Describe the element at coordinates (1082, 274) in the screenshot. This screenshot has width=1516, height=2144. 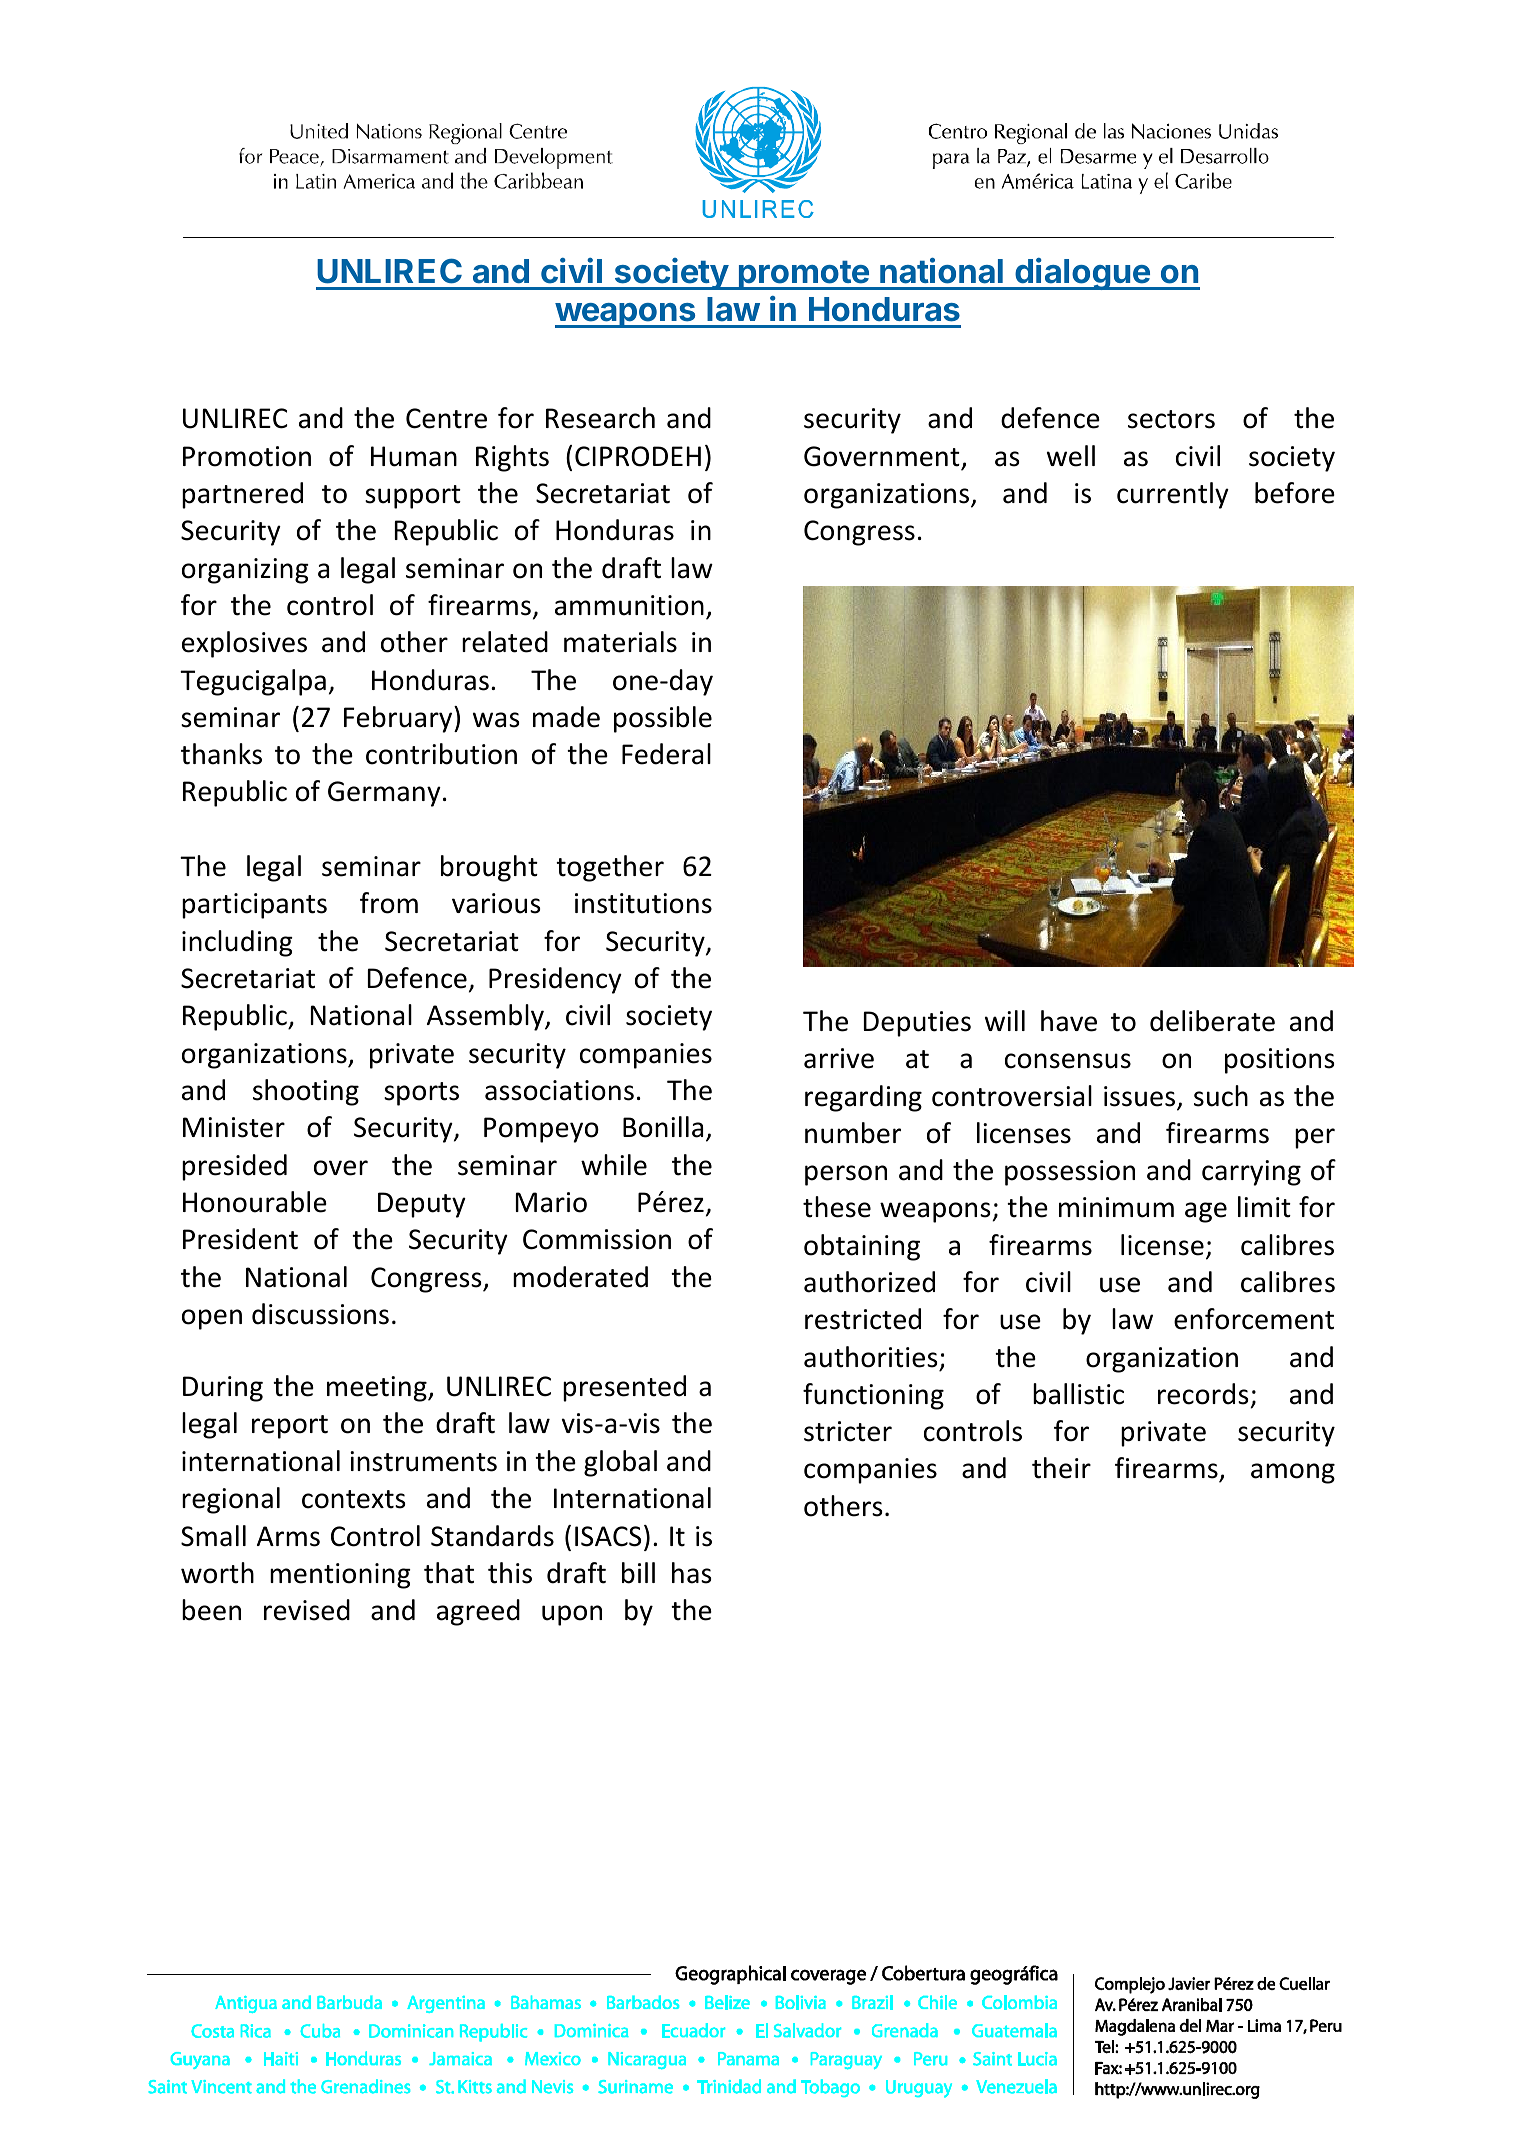
I see `dialogue` at that location.
